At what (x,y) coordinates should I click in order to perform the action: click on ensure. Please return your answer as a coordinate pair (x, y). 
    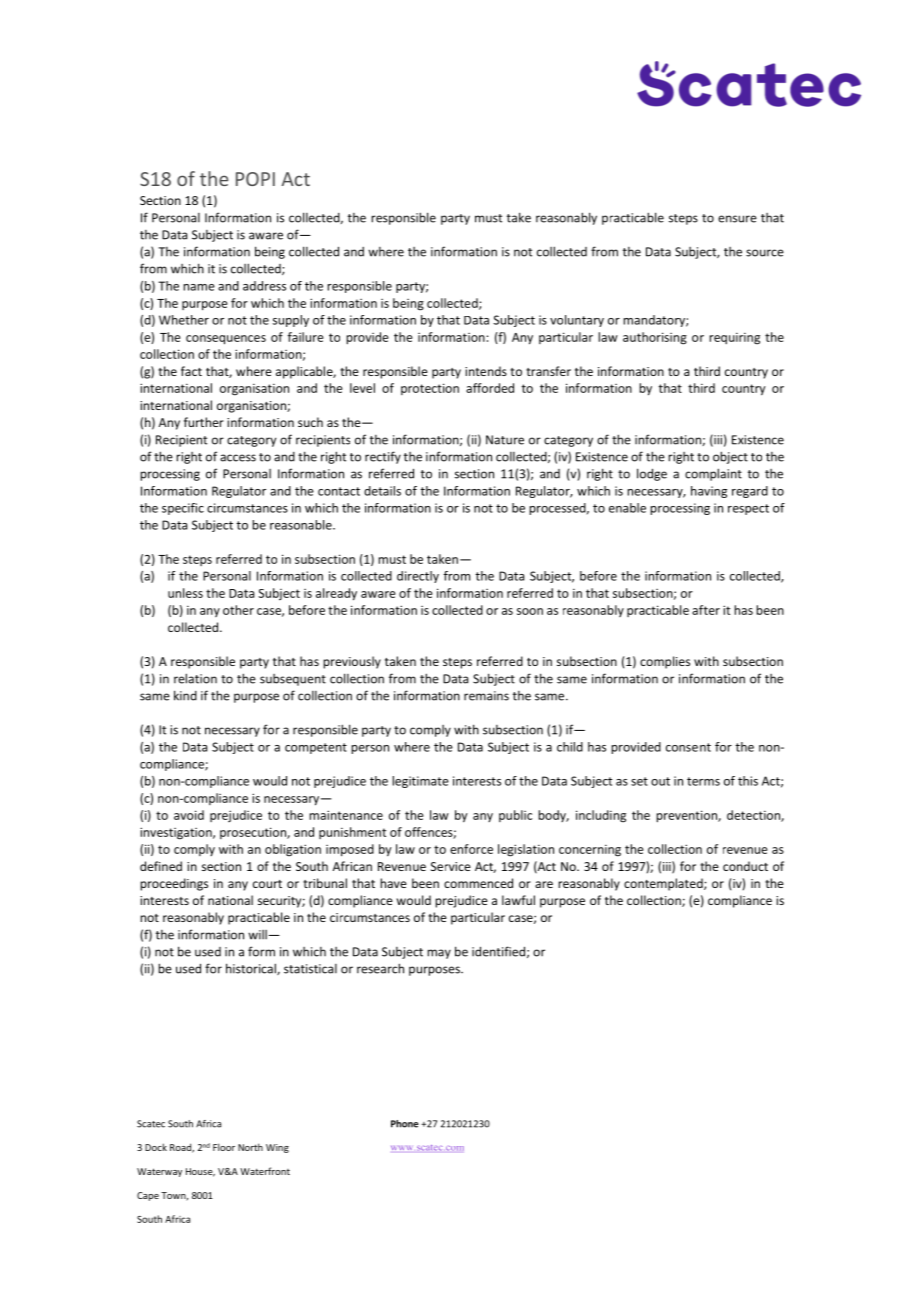
    Looking at the image, I should click on (737, 219).
